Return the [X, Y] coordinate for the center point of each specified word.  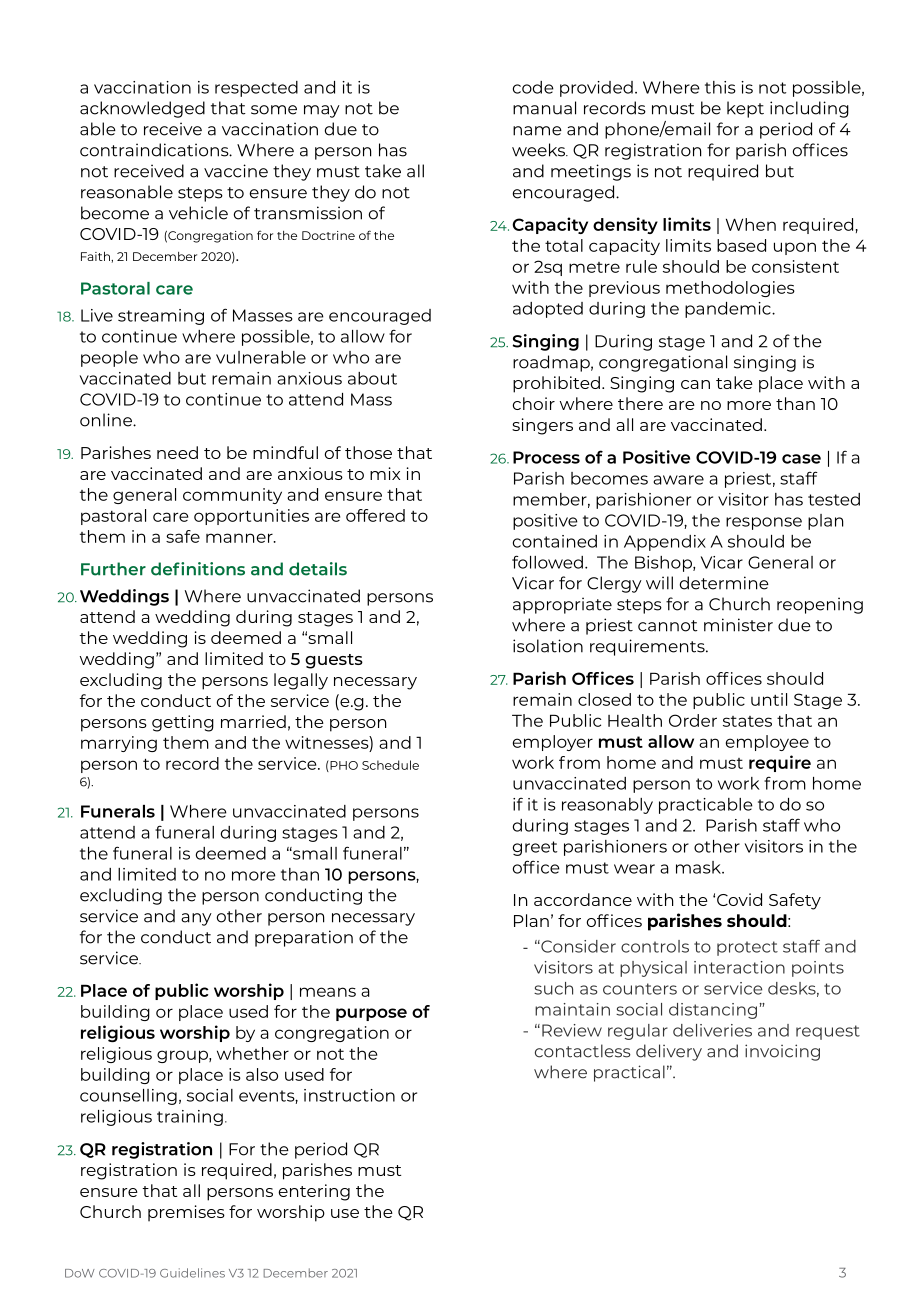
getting [183, 723]
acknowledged [142, 109]
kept [745, 109]
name [537, 131]
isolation [548, 646]
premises [186, 1213]
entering [314, 1192]
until [769, 699]
